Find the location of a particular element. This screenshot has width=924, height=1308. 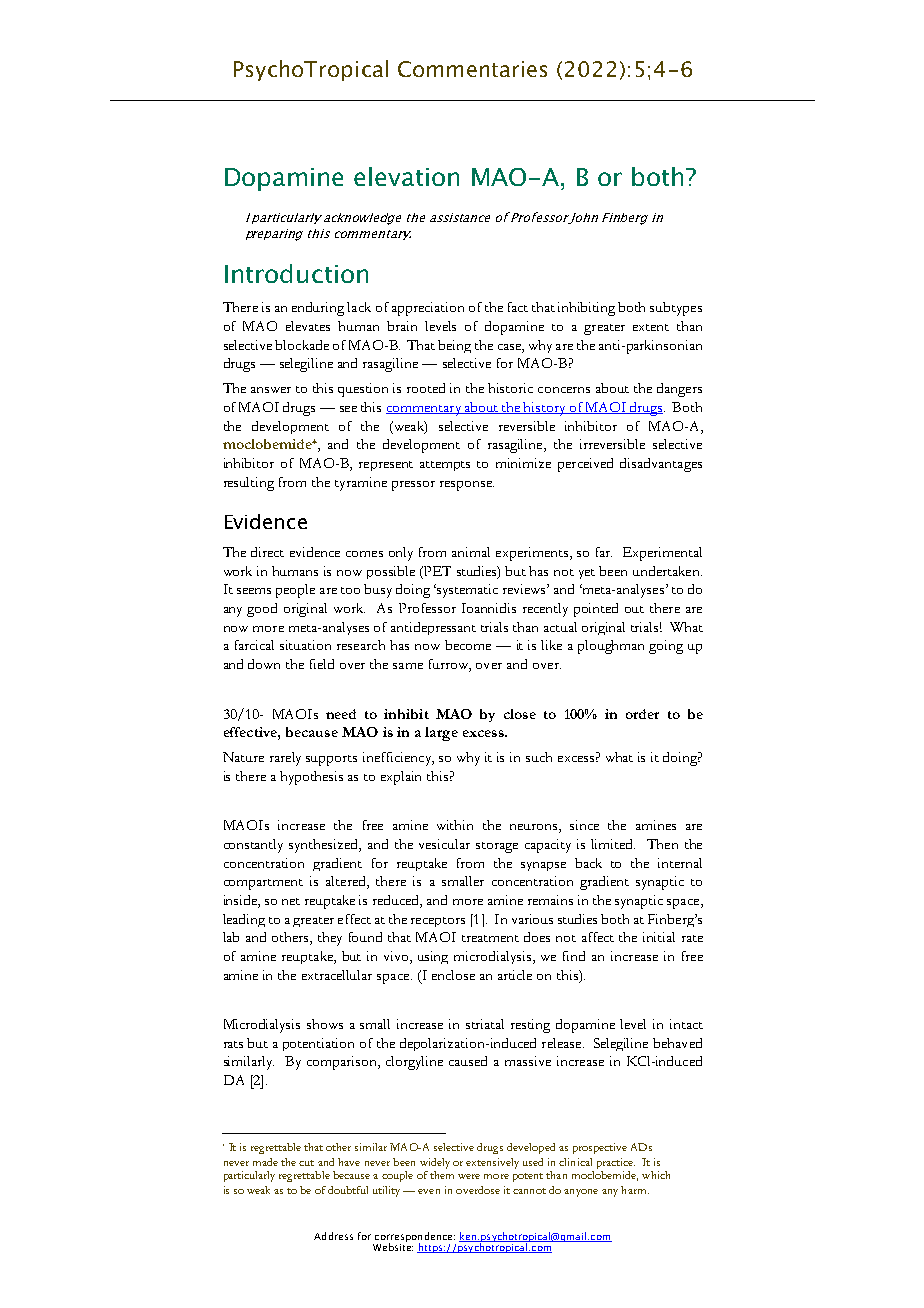

disadvantages is located at coordinates (661, 465).
